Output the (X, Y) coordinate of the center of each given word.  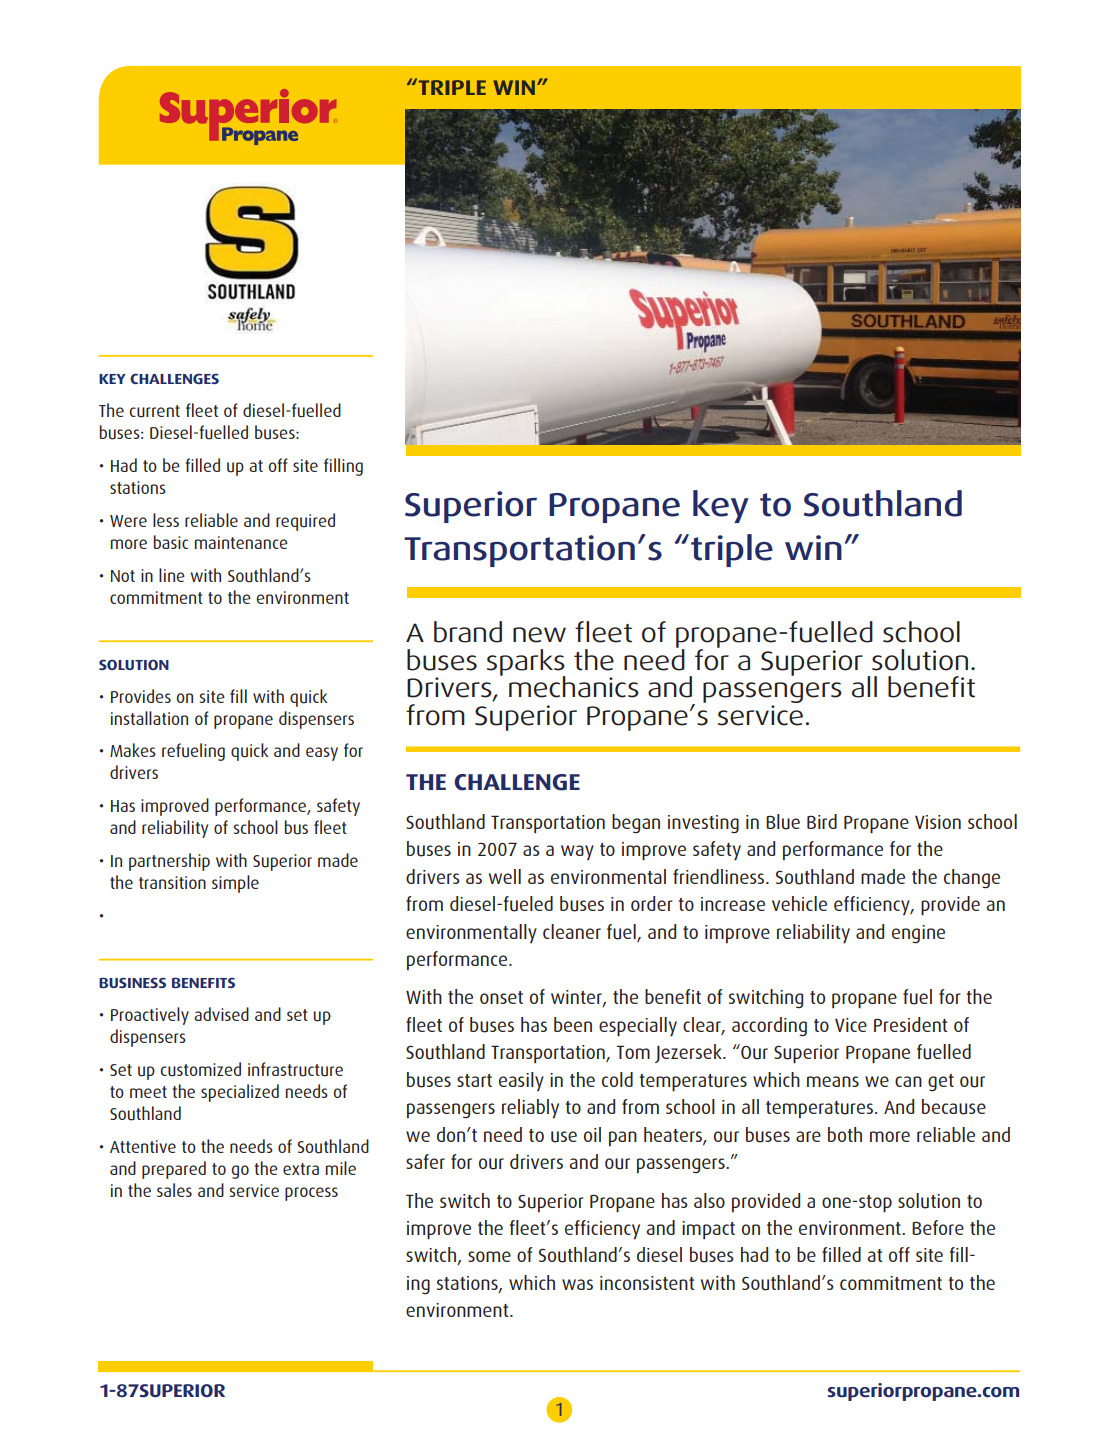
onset (501, 997)
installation (149, 718)
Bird (822, 821)
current (155, 411)
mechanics (574, 687)
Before (938, 1227)
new (539, 635)
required (305, 522)
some (489, 1256)
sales (174, 1190)
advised (221, 1014)
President (910, 1024)
